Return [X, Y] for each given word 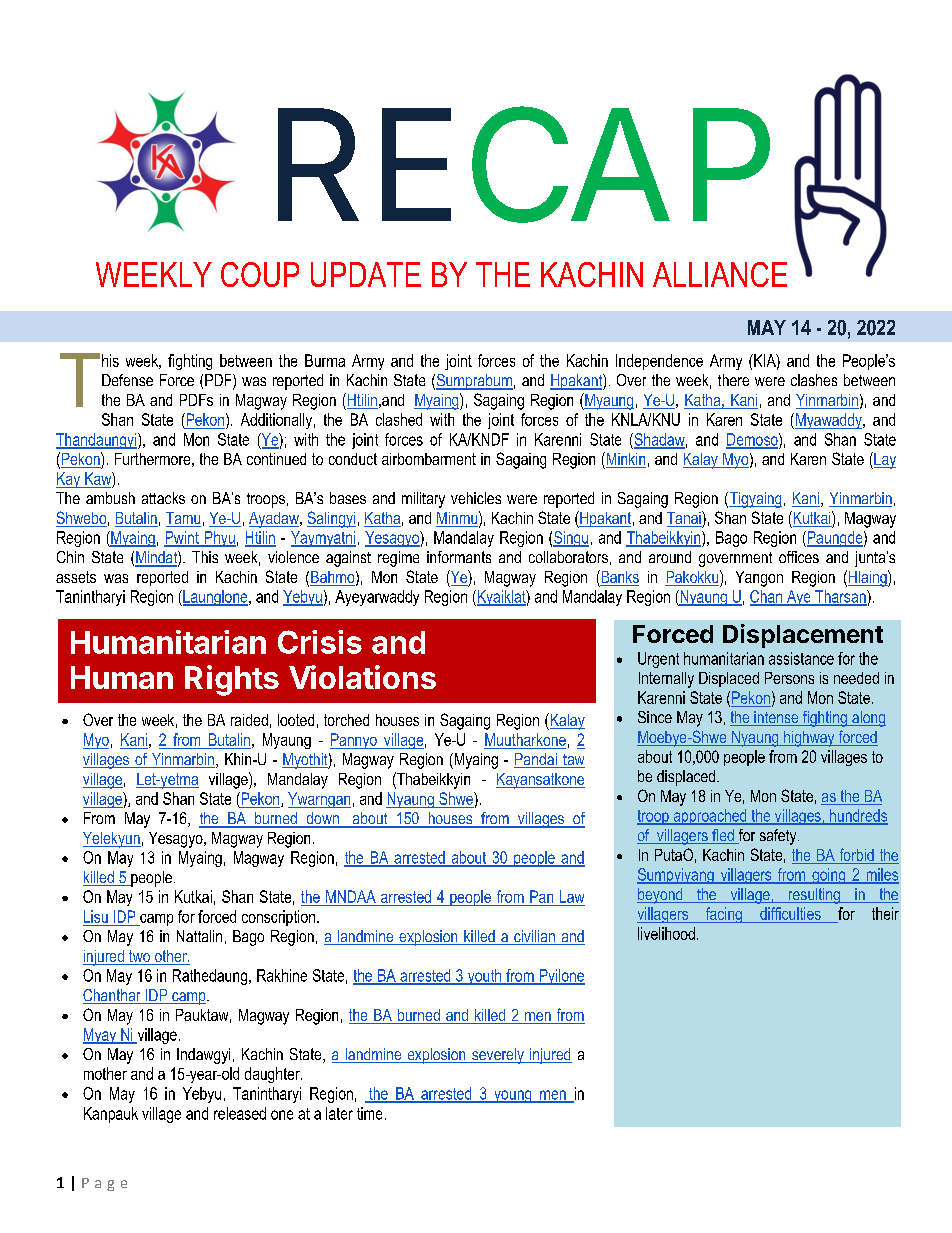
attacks [163, 498]
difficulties [790, 915]
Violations [362, 677]
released [240, 1113]
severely [498, 1056]
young [513, 1096]
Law [572, 896]
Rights [232, 680]
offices [799, 557]
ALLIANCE [720, 274]
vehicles [476, 498]
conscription [278, 918]
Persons [789, 678]
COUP [260, 274]
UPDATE [366, 274]
